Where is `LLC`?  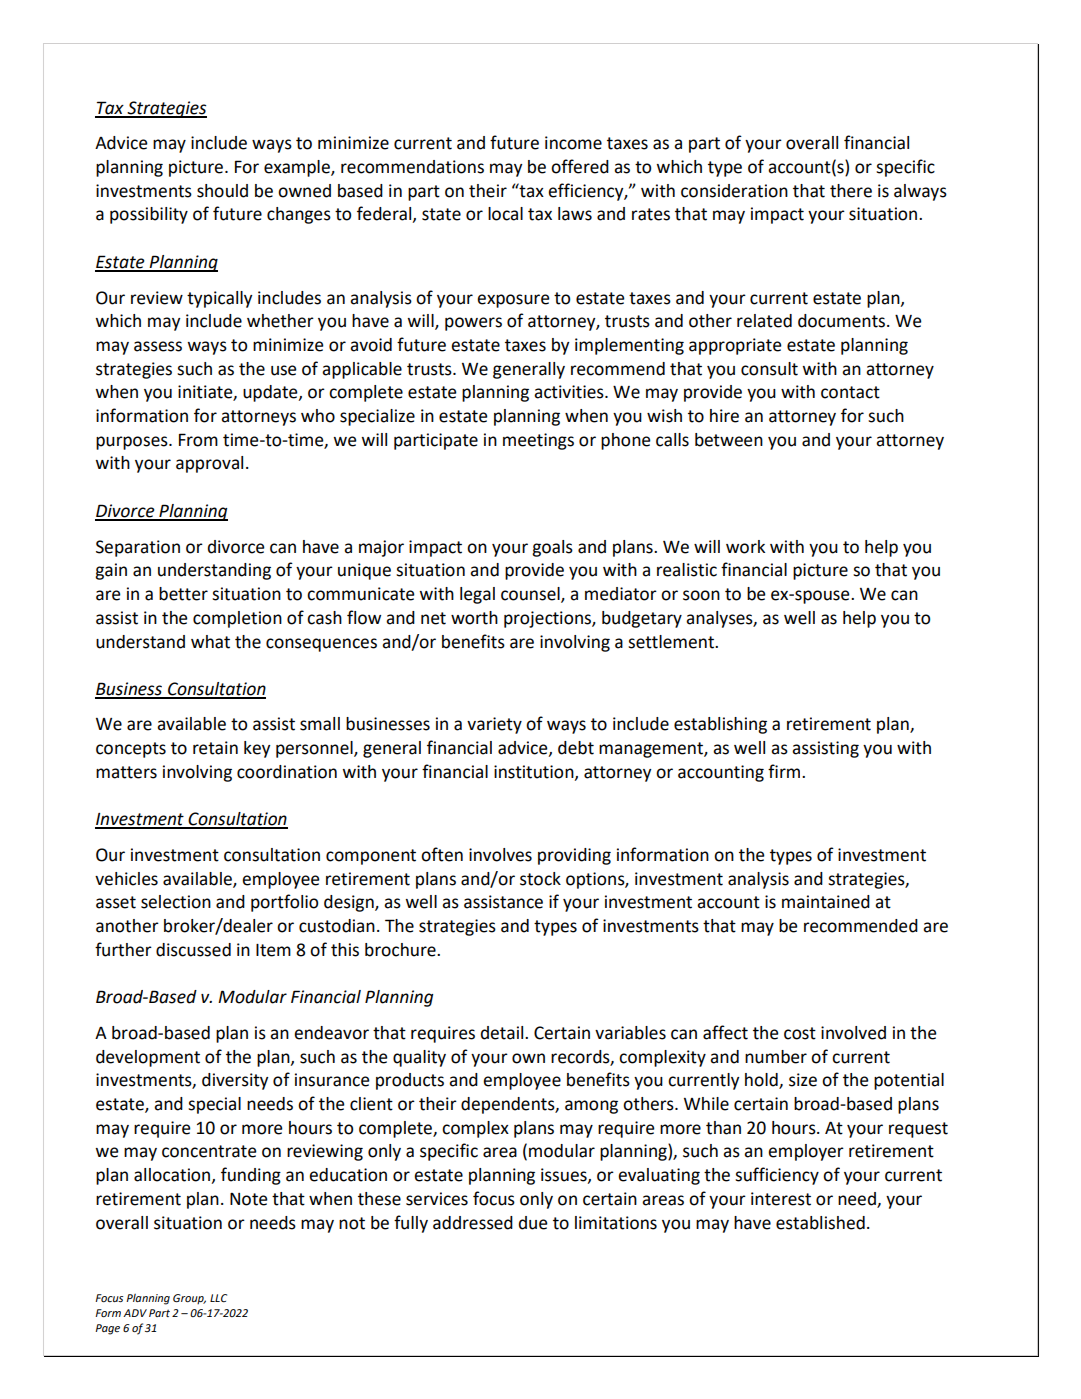
LLC is located at coordinates (218, 1298).
